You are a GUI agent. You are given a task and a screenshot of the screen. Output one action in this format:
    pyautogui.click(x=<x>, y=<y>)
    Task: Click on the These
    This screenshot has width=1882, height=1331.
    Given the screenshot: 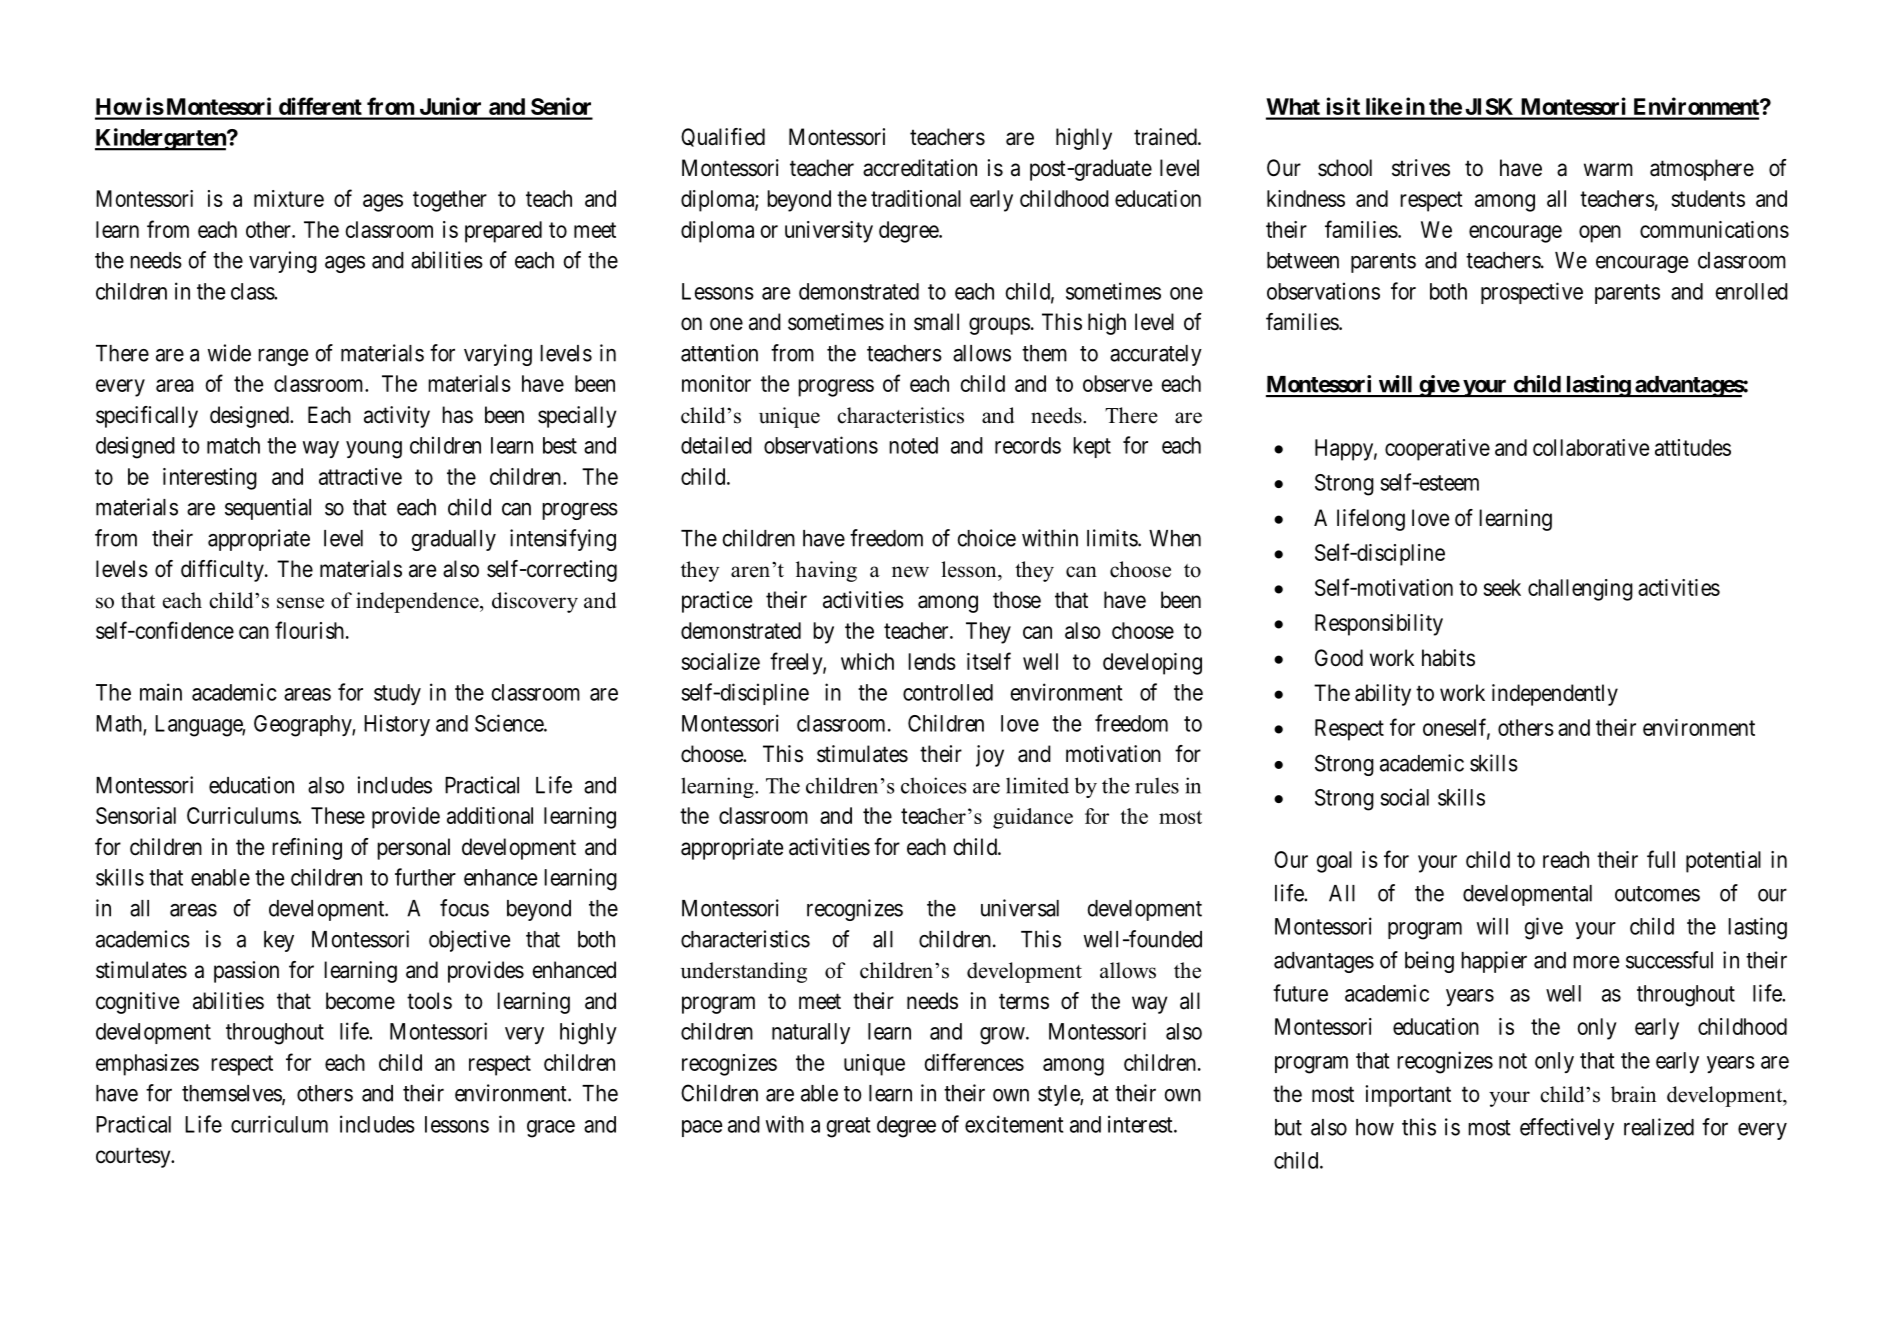 What is the action you would take?
    pyautogui.click(x=338, y=815)
